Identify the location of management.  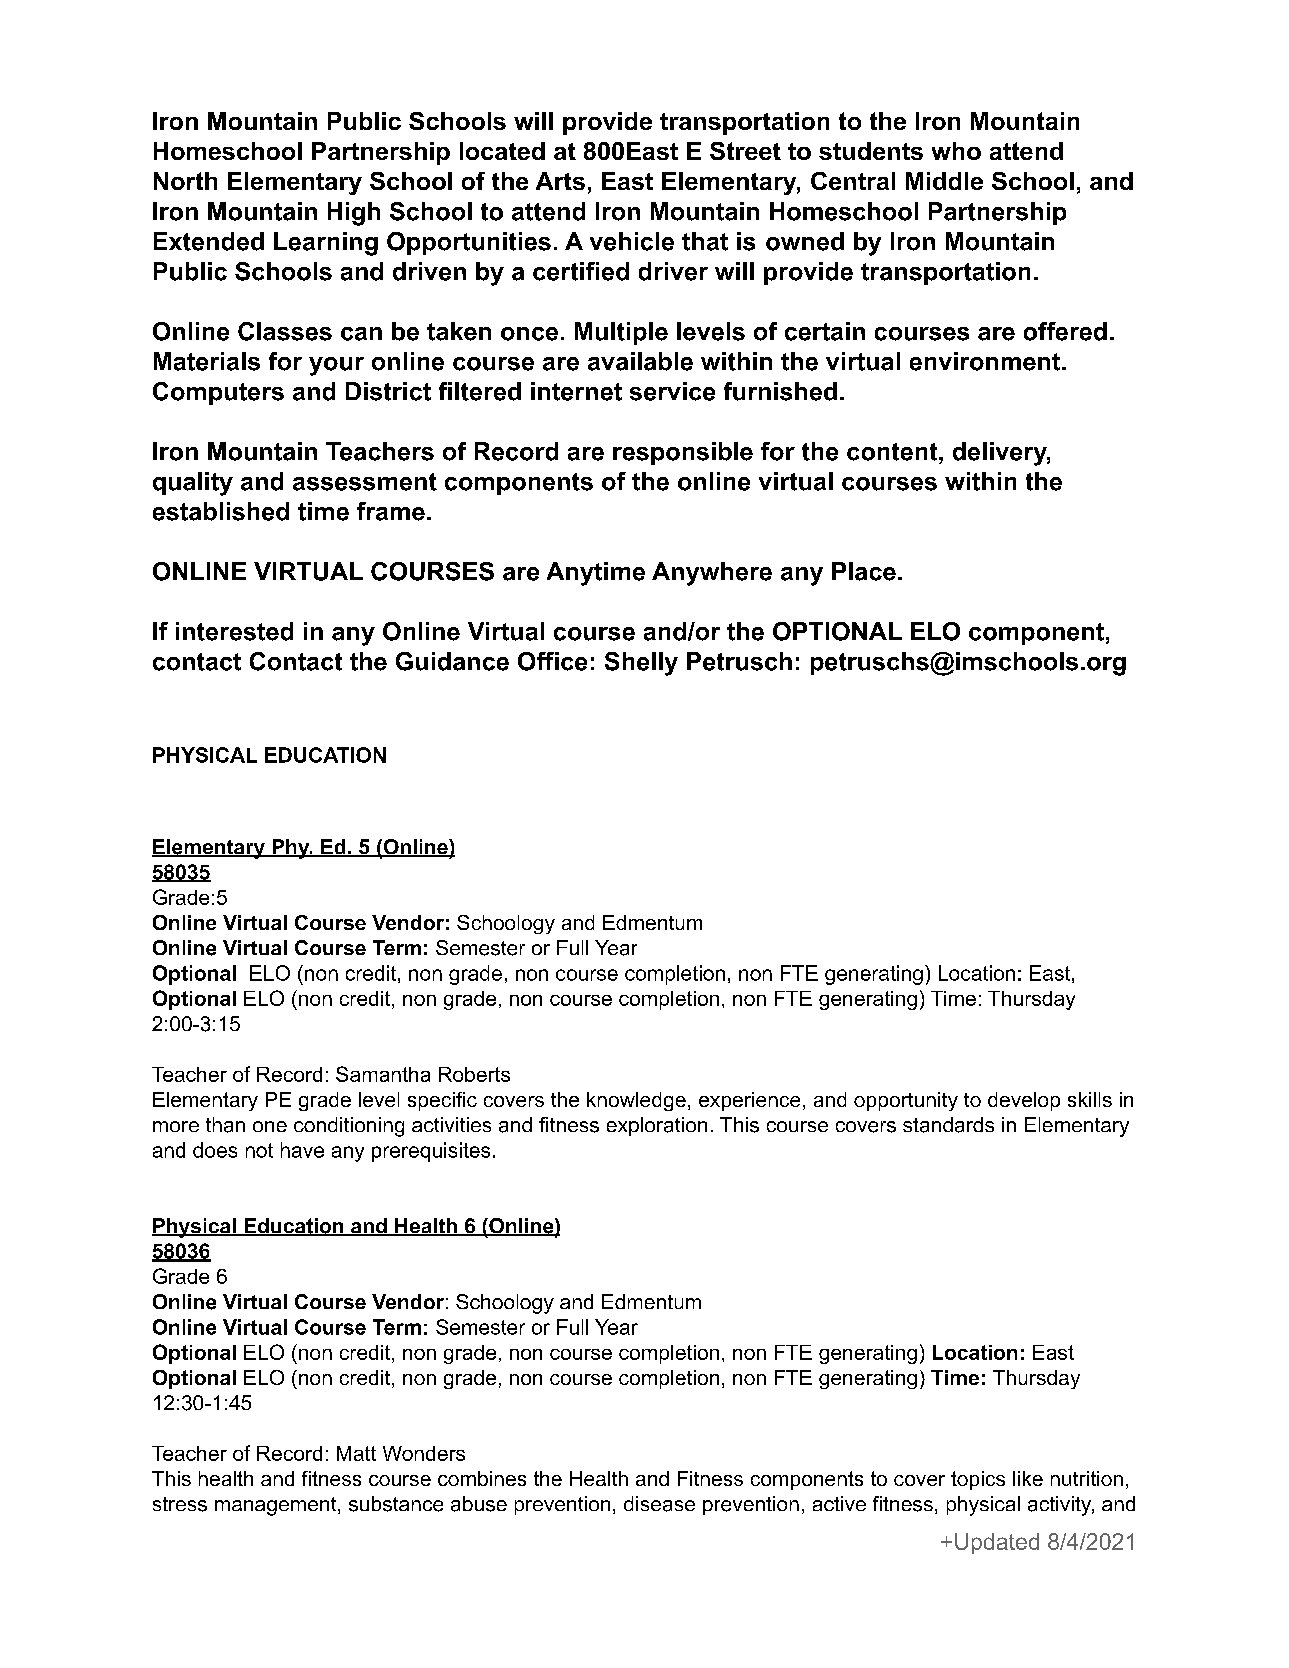
(277, 1506).
